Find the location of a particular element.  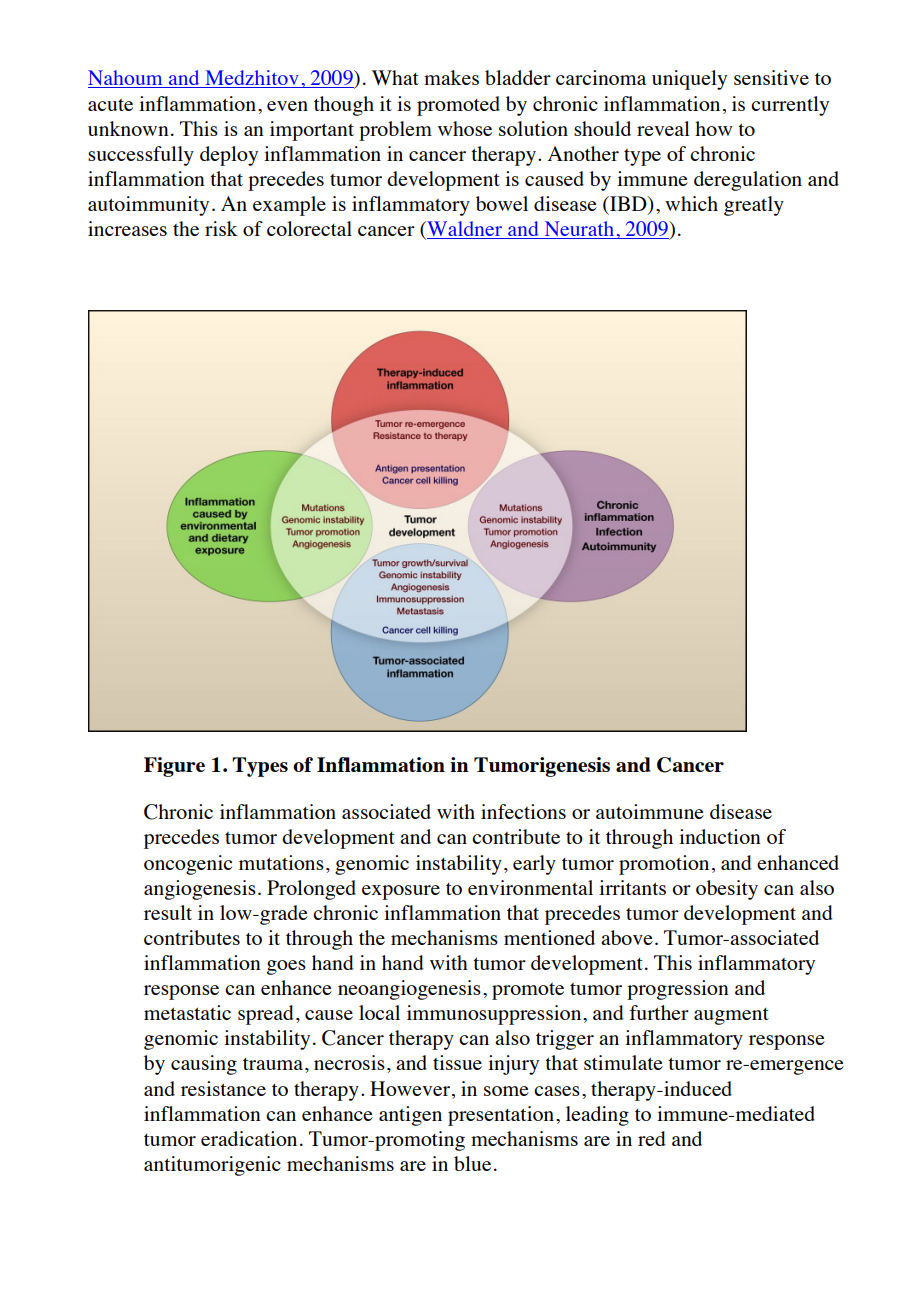

uniquely is located at coordinates (689, 80).
